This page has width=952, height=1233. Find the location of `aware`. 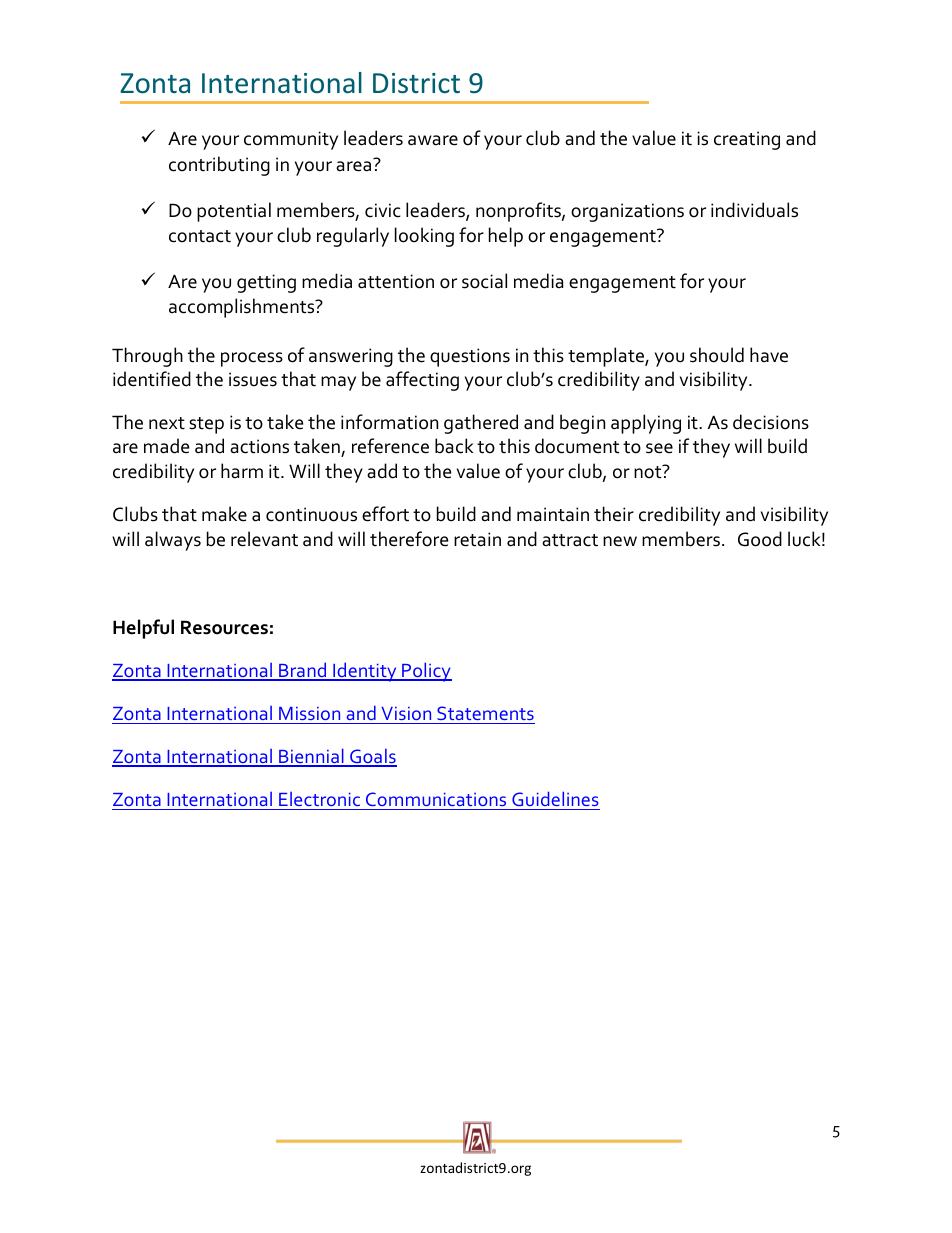

aware is located at coordinates (433, 140).
